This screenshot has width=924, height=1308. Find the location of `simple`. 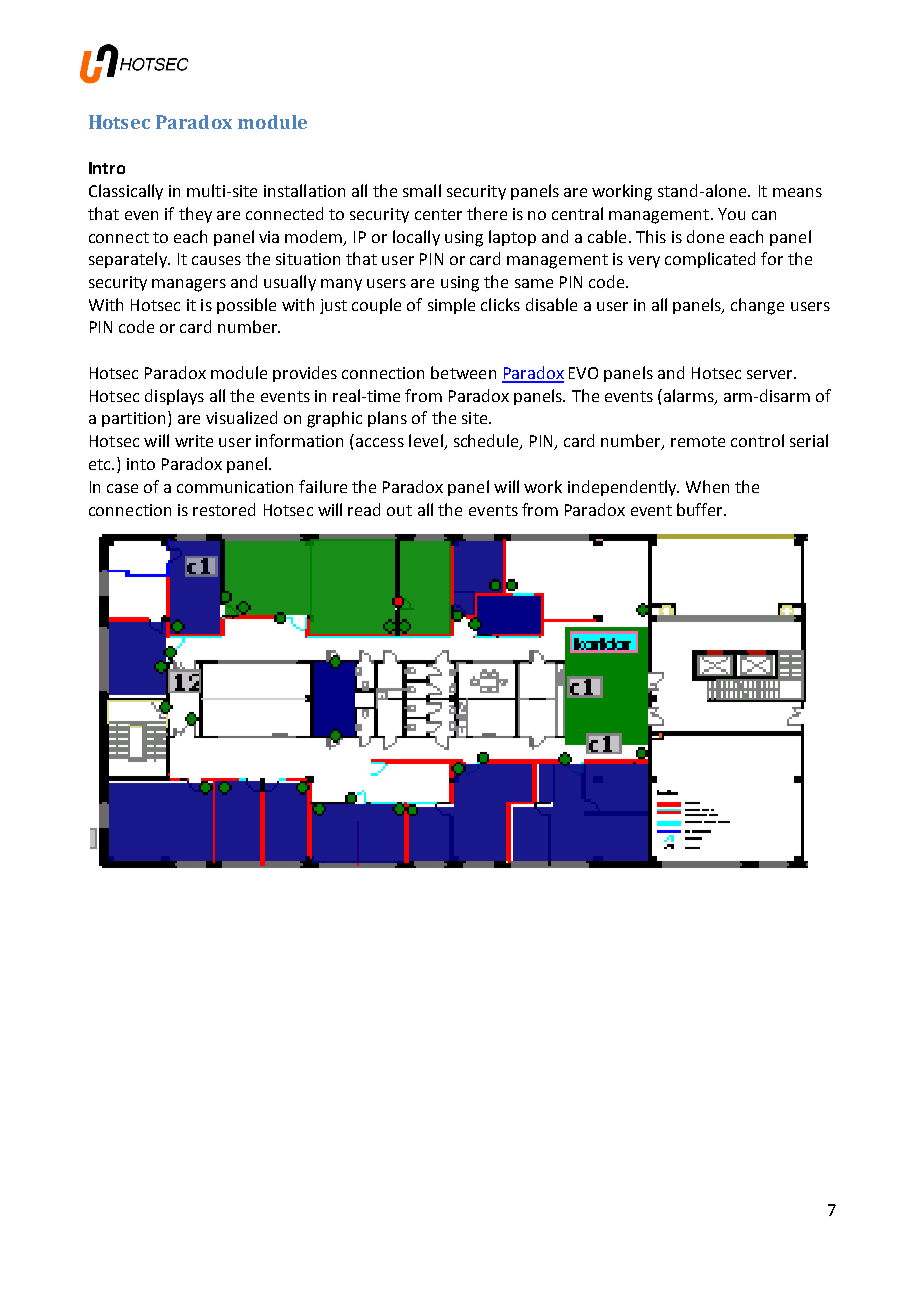

simple is located at coordinates (451, 306).
